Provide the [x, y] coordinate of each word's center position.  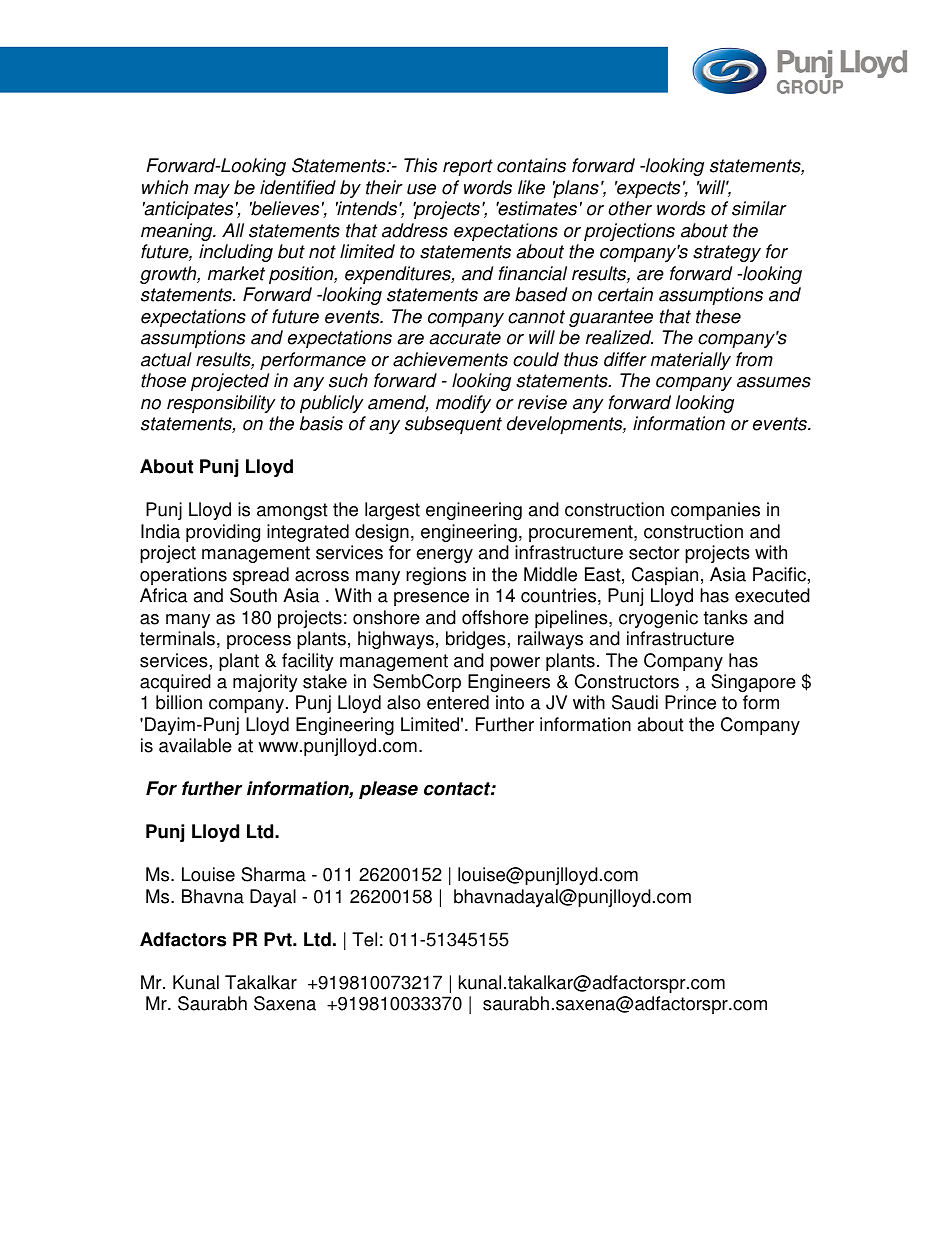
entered [458, 702]
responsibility [221, 404]
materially [691, 361]
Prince [690, 702]
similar [759, 208]
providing [223, 533]
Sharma [273, 874]
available [195, 745]
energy [444, 556]
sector [654, 553]
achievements [450, 359]
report [468, 167]
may [212, 191]
